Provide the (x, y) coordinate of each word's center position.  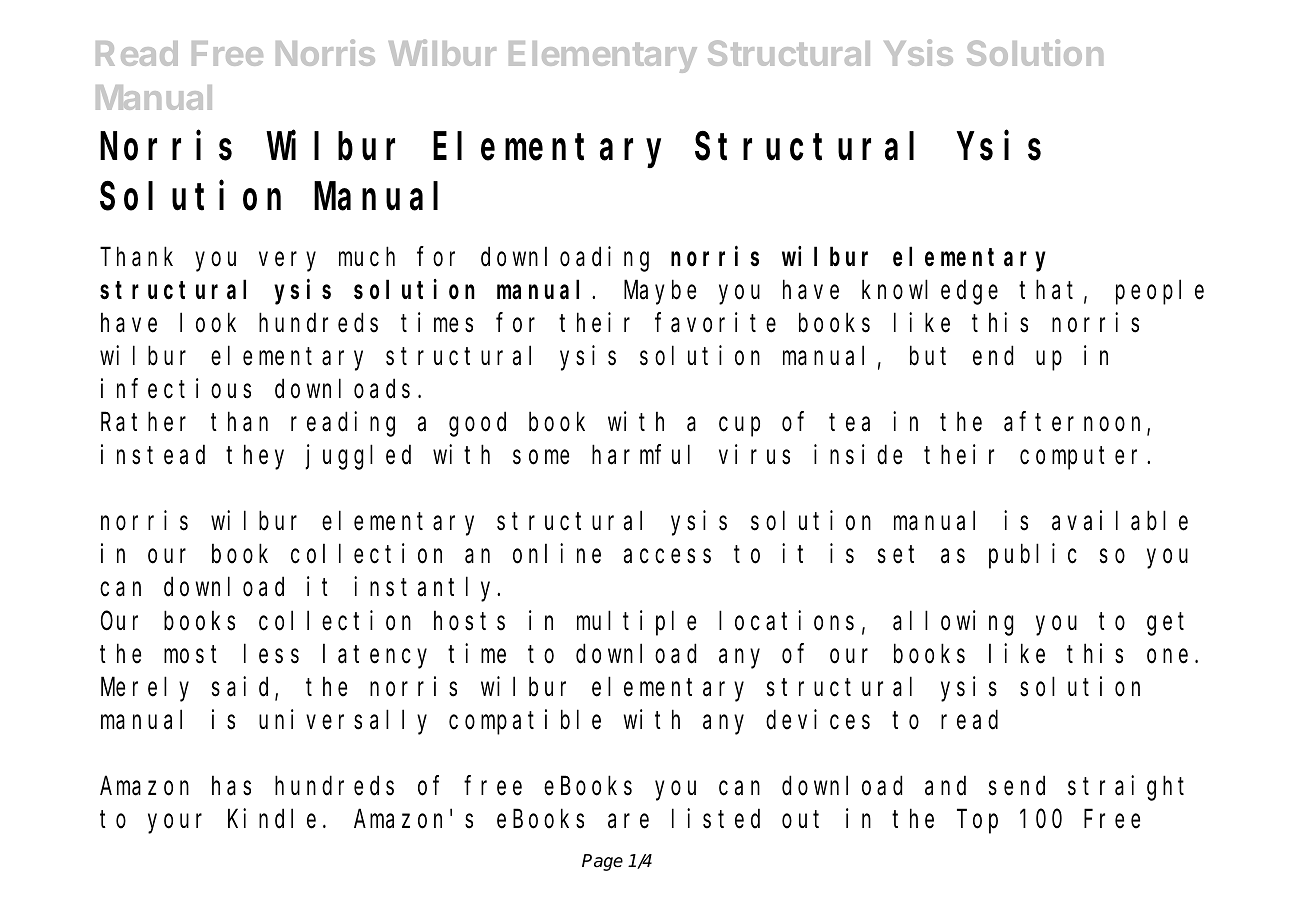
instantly (426, 589)
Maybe (660, 293)
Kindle (272, 818)
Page (602, 862)
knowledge (930, 293)
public (1033, 556)
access (667, 557)
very (287, 262)
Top (979, 822)
